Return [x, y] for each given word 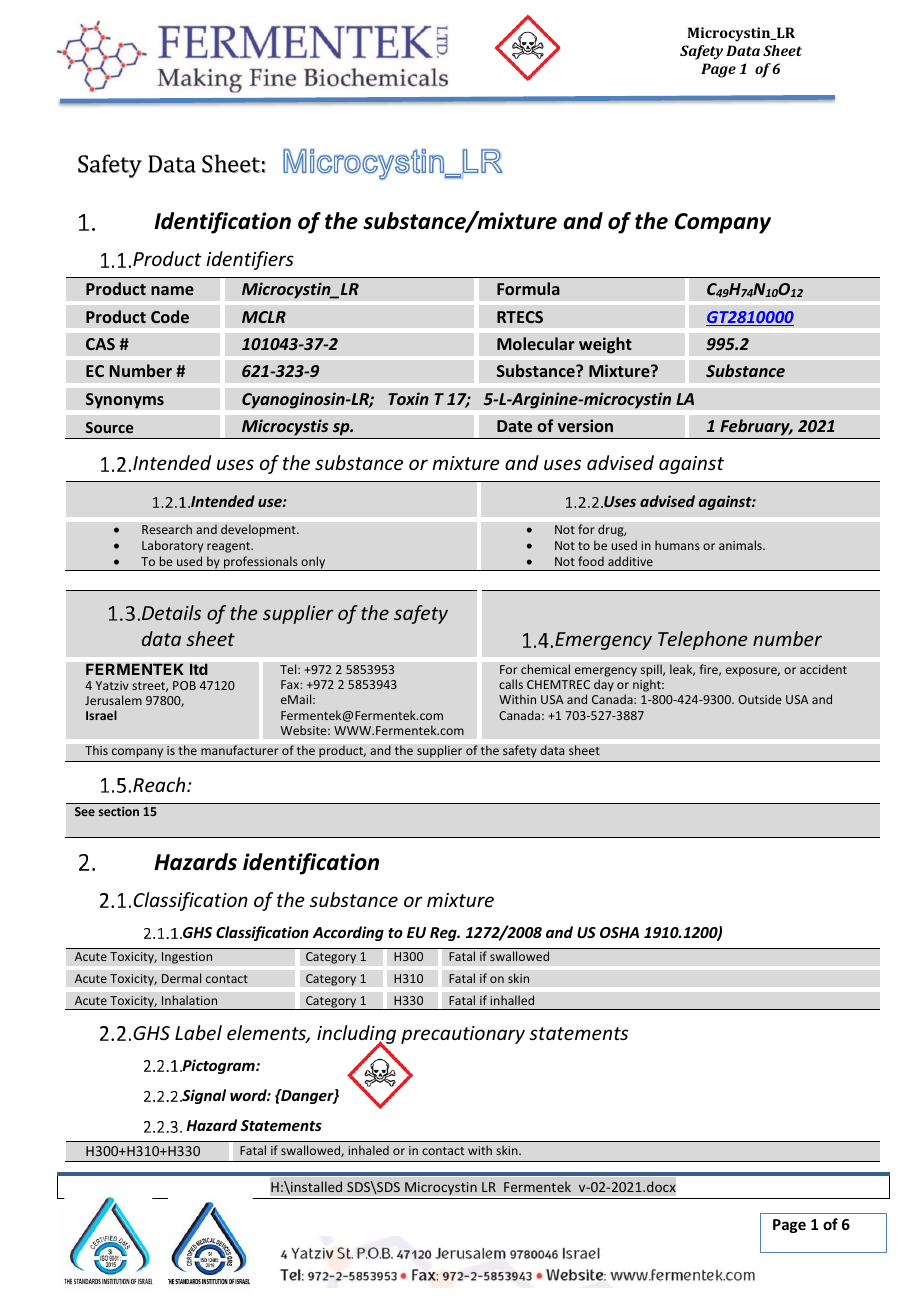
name [172, 290]
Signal [203, 1096]
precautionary [463, 1035]
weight [605, 345]
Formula [528, 288]
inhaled [368, 1150]
